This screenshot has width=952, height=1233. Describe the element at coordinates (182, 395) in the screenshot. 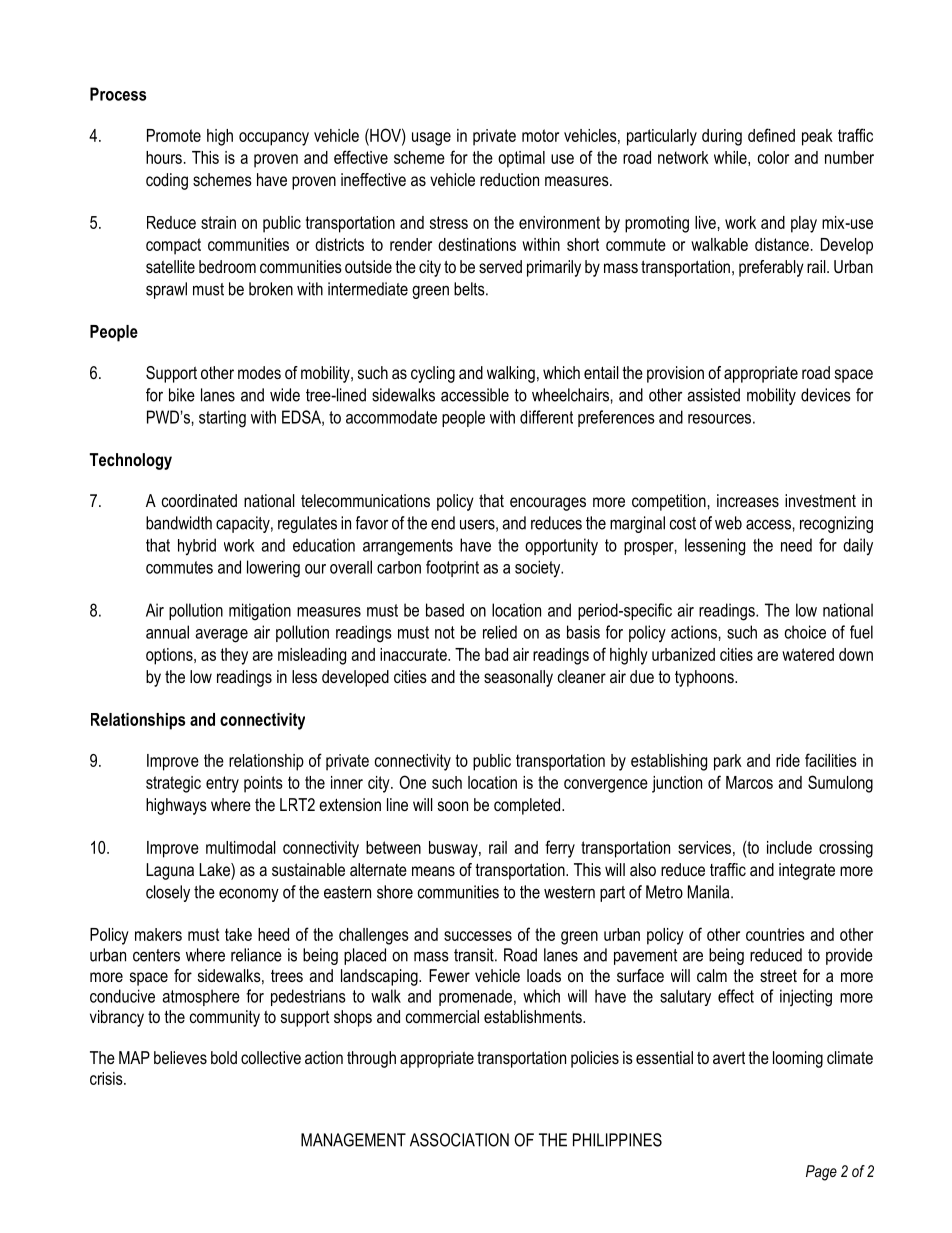

I see `bike` at that location.
